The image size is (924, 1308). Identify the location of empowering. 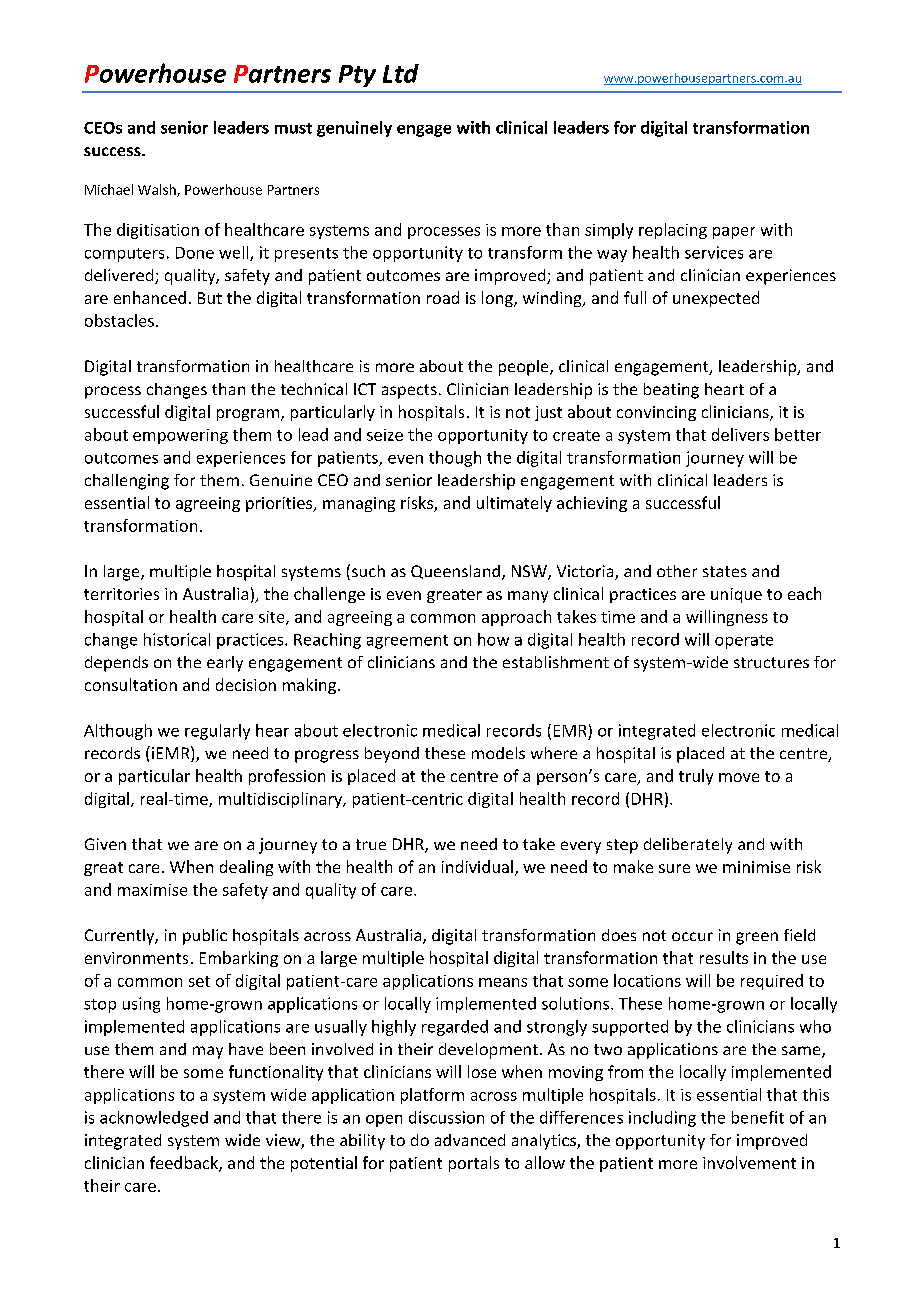
(180, 436).
